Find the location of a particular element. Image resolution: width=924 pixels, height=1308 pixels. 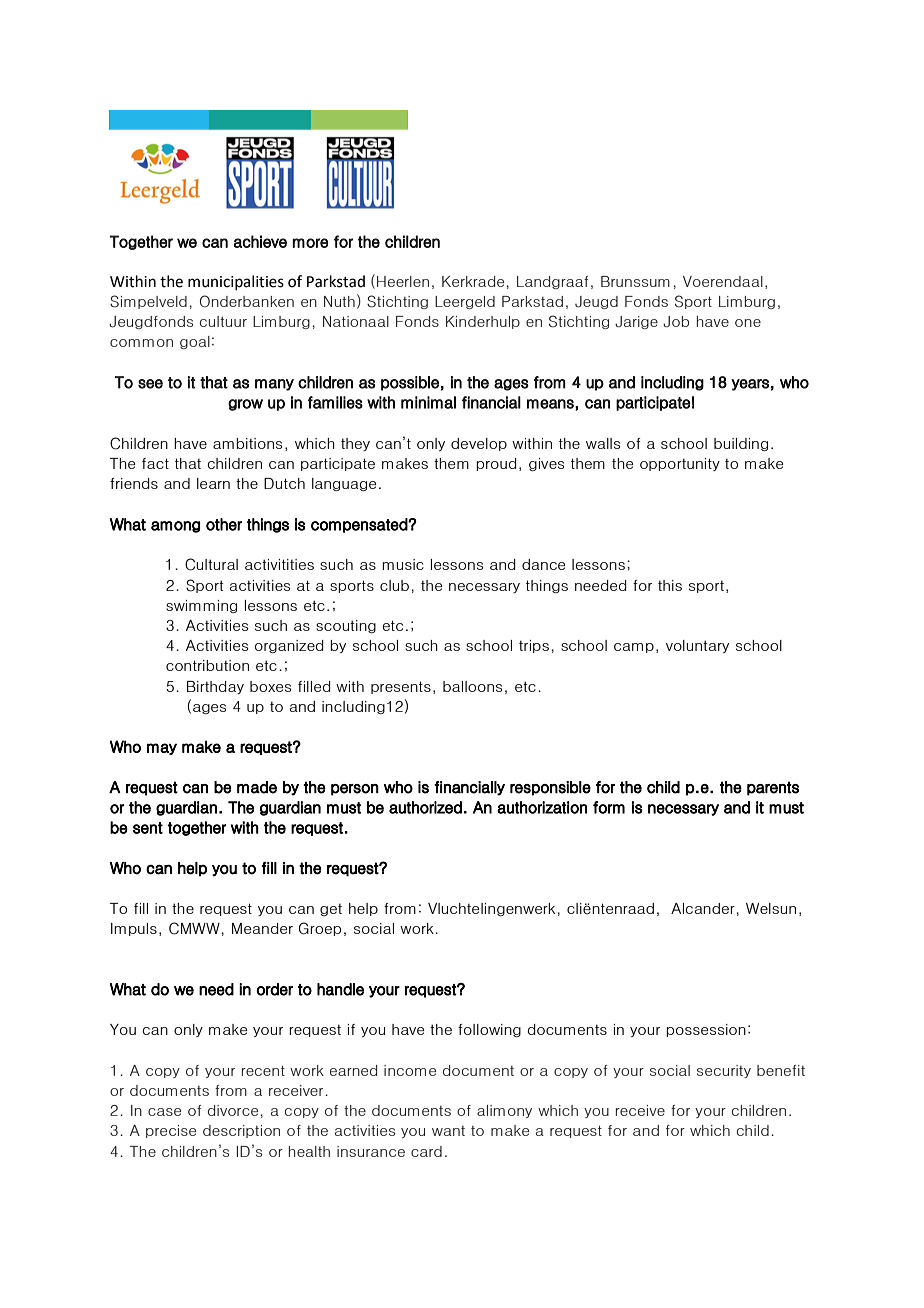

more is located at coordinates (310, 243).
